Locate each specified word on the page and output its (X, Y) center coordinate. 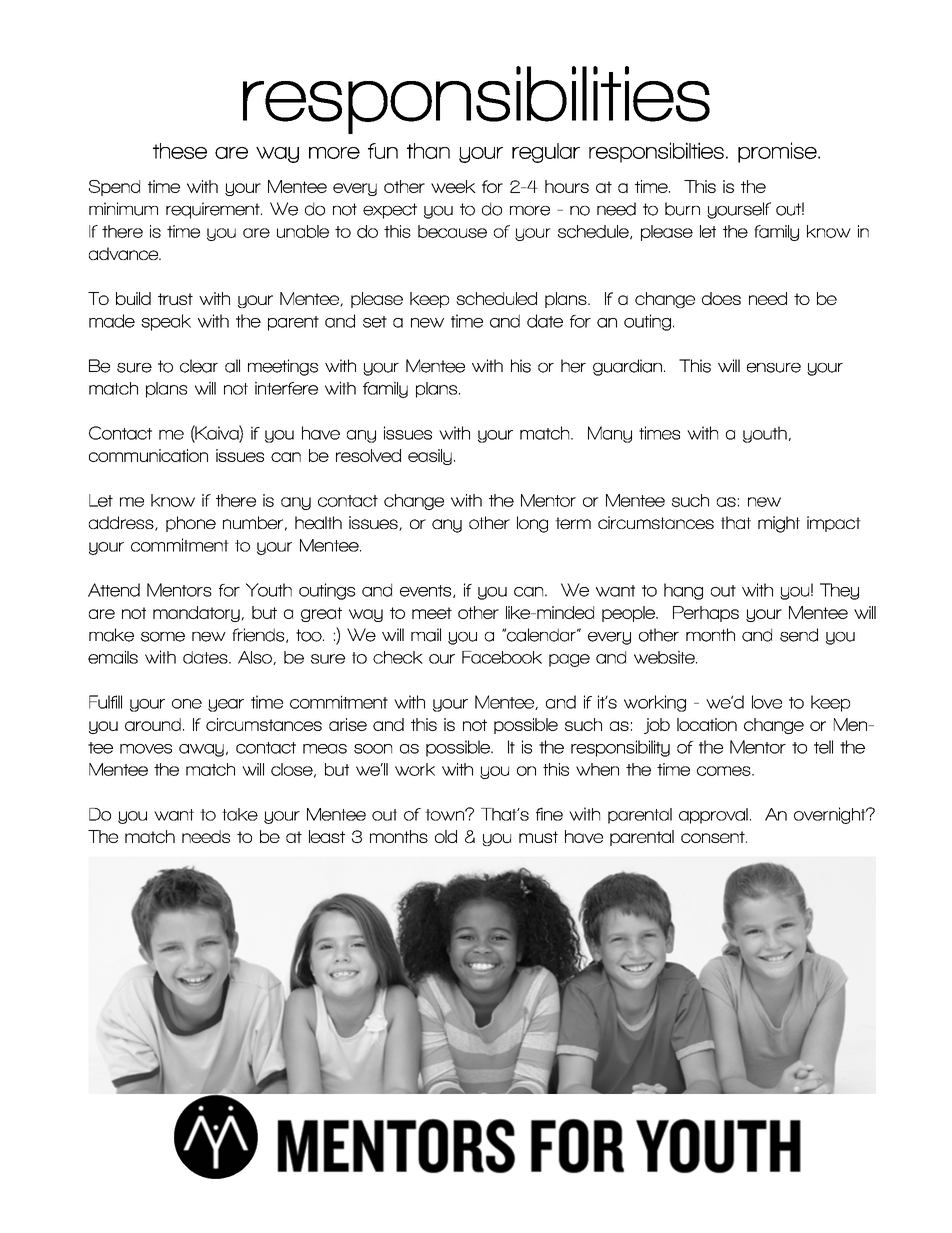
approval (713, 816)
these (180, 151)
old (446, 836)
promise (778, 152)
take (240, 814)
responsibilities (476, 100)
